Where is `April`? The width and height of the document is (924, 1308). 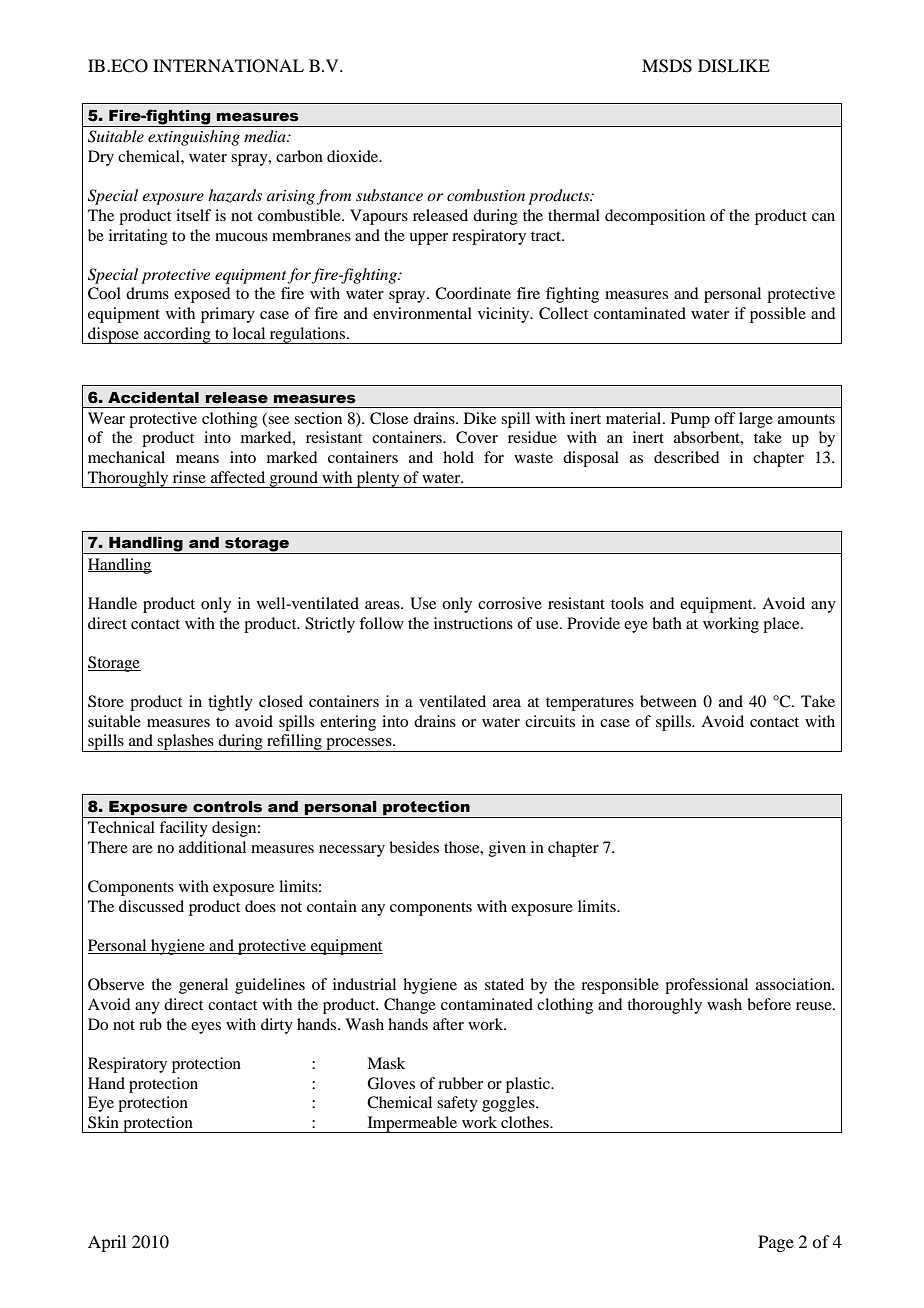
April is located at coordinates (107, 1243).
